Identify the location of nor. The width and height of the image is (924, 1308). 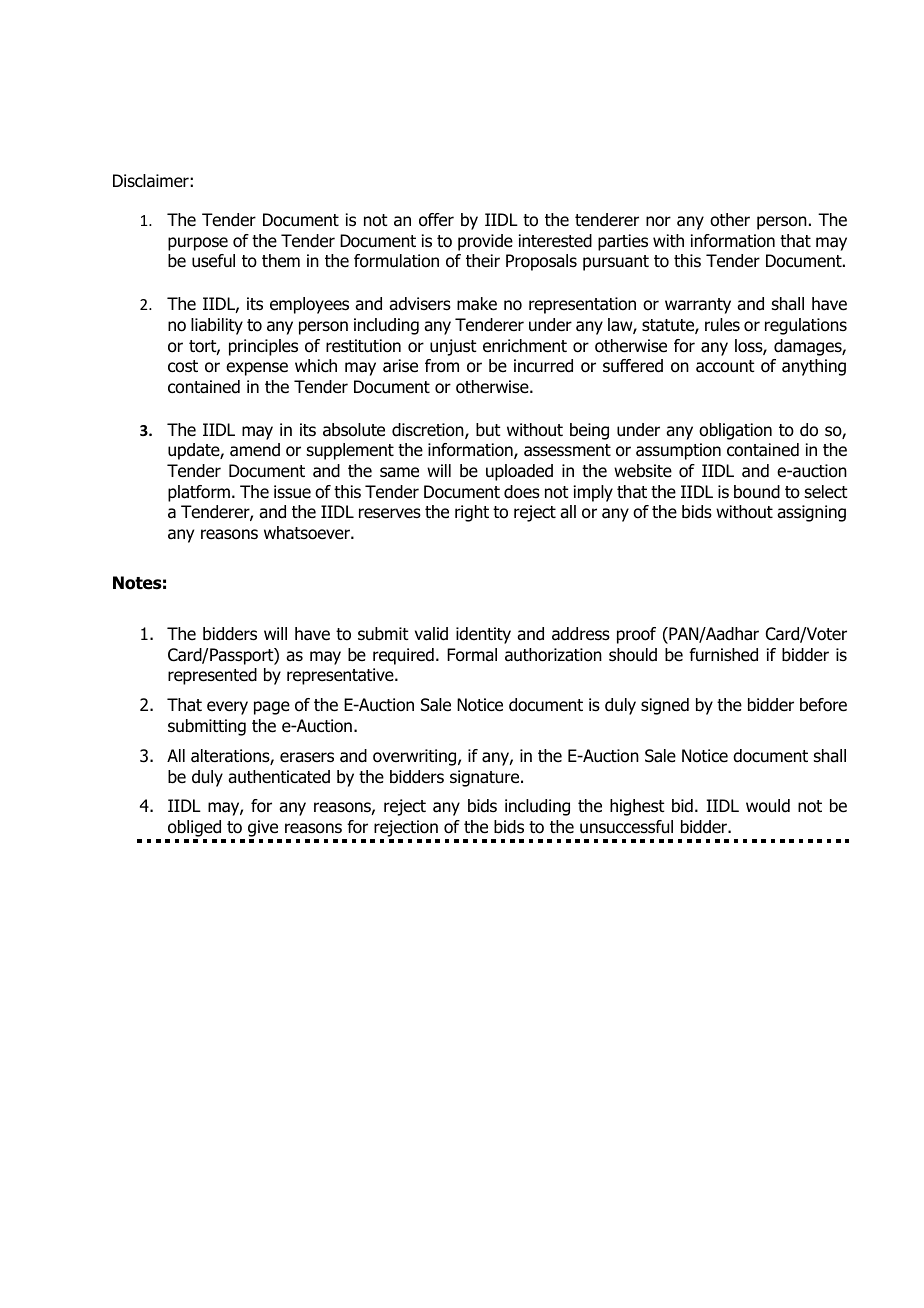
(658, 221).
